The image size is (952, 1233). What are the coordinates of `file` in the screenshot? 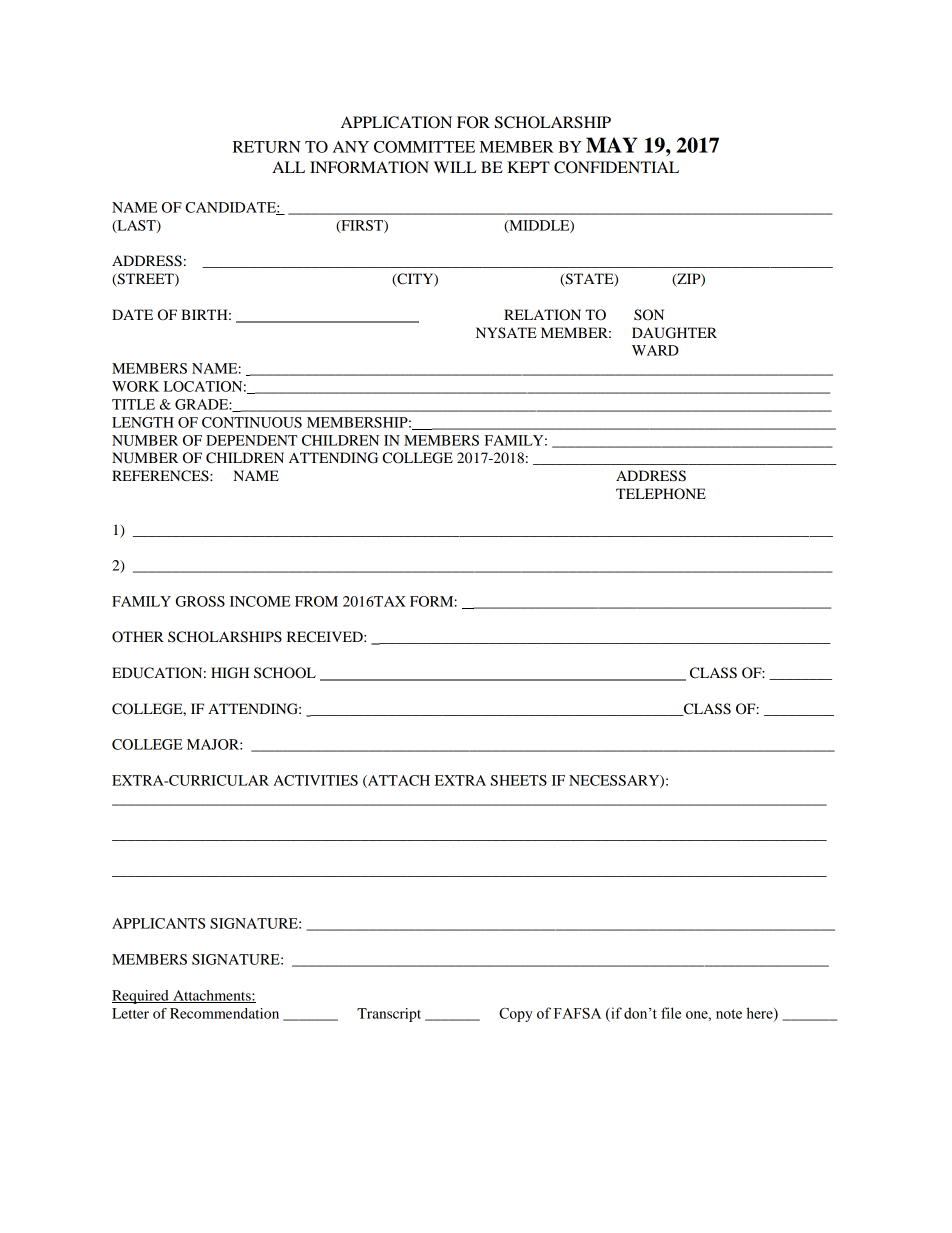 It's located at (671, 1013).
